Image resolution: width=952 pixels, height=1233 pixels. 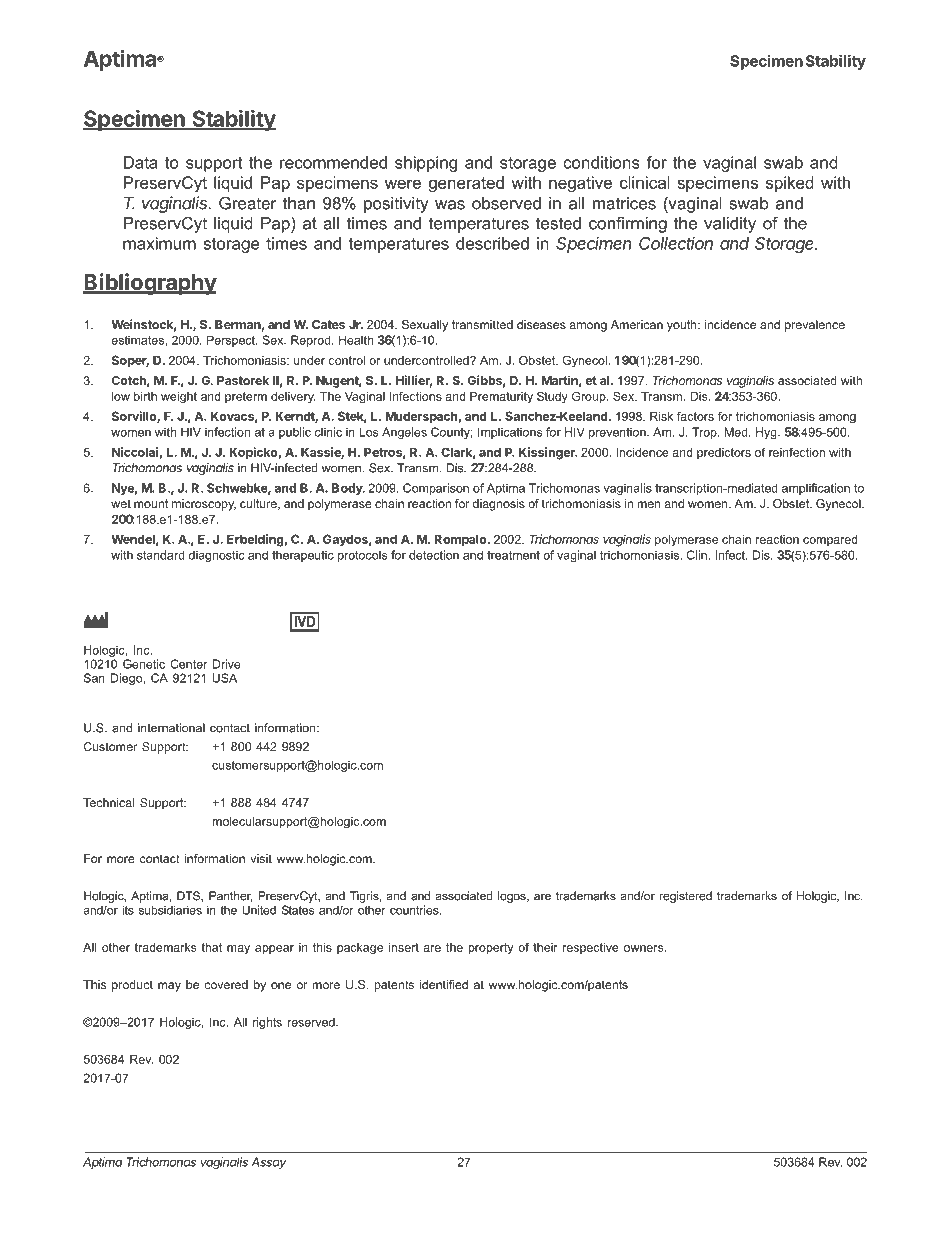 What do you see at coordinates (591, 948) in the page?
I see `respective` at bounding box center [591, 948].
